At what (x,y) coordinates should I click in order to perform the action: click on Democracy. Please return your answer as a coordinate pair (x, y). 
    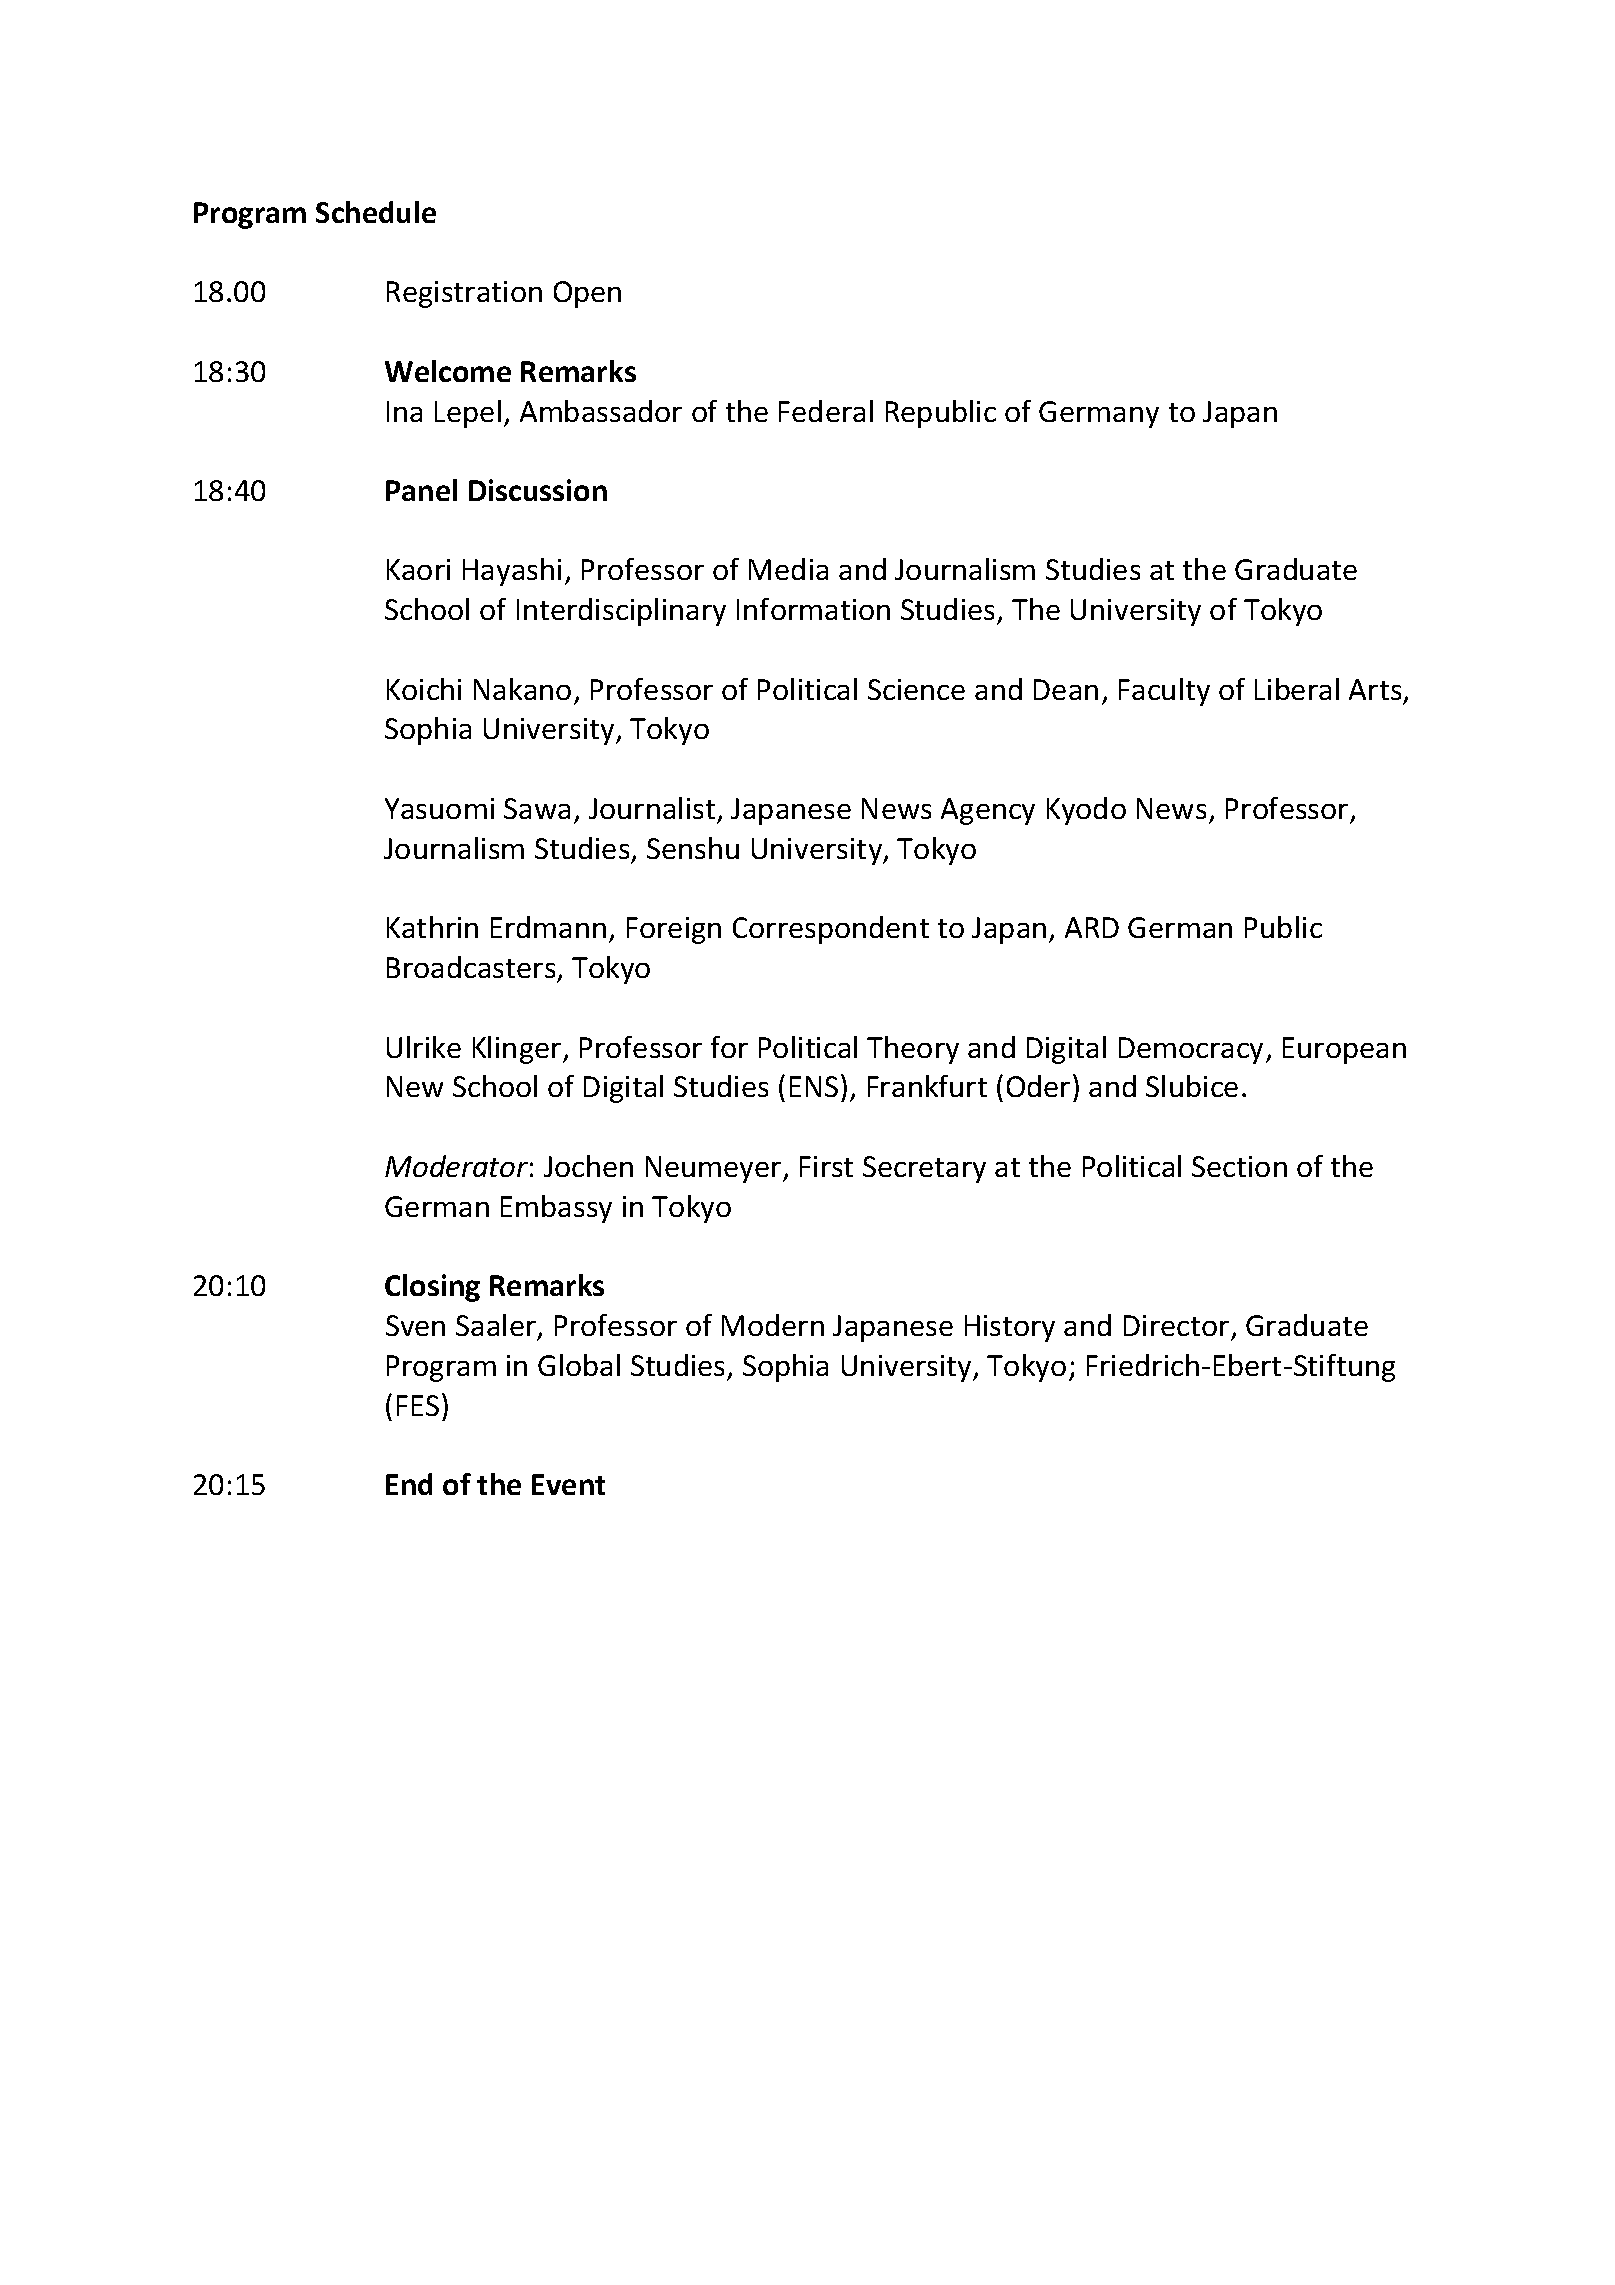
    Looking at the image, I should click on (1193, 1050).
